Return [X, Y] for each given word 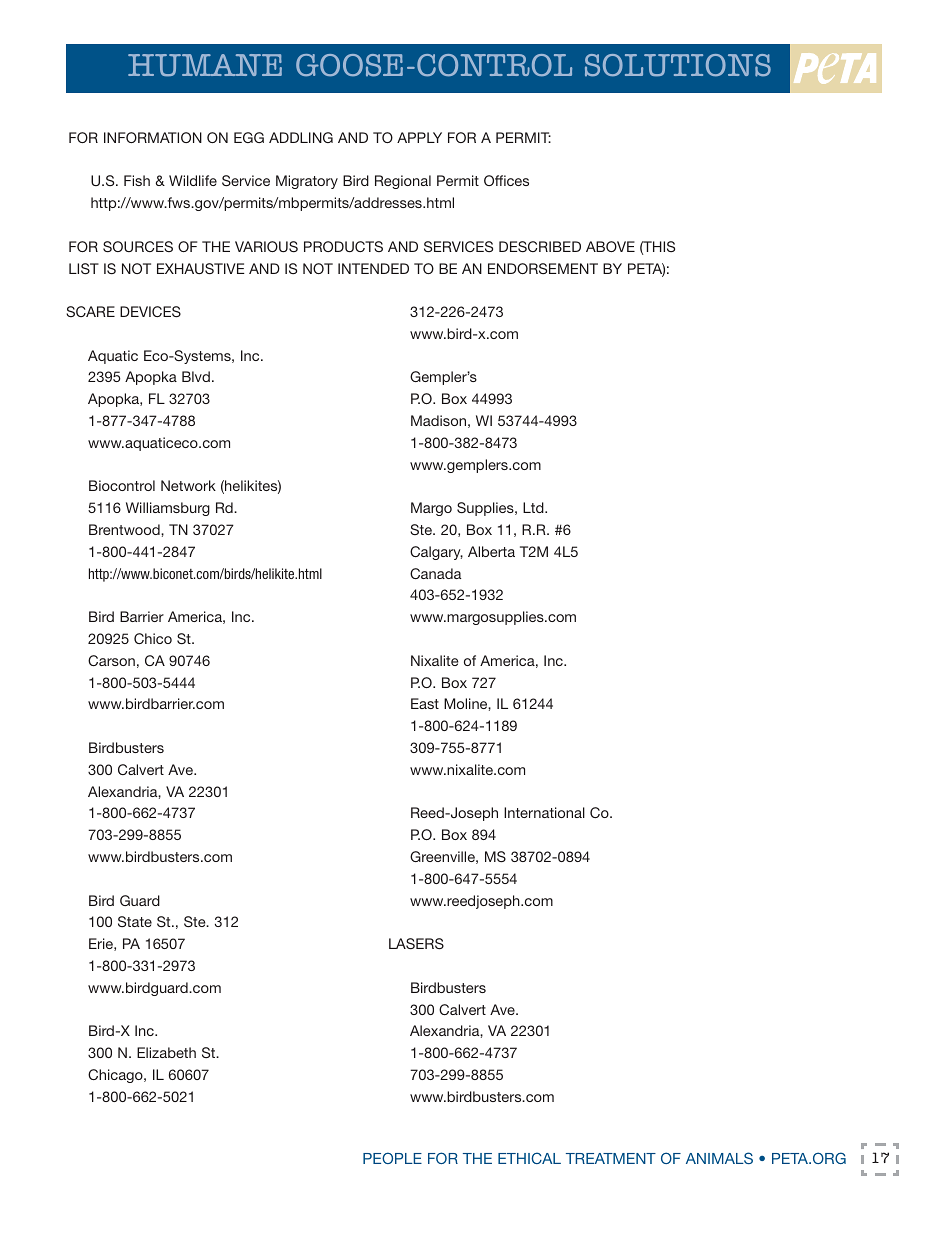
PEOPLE [392, 1158]
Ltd [534, 507]
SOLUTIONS [678, 65]
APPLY [419, 137]
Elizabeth [166, 1052]
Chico [153, 638]
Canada [435, 573]
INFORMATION [153, 137]
